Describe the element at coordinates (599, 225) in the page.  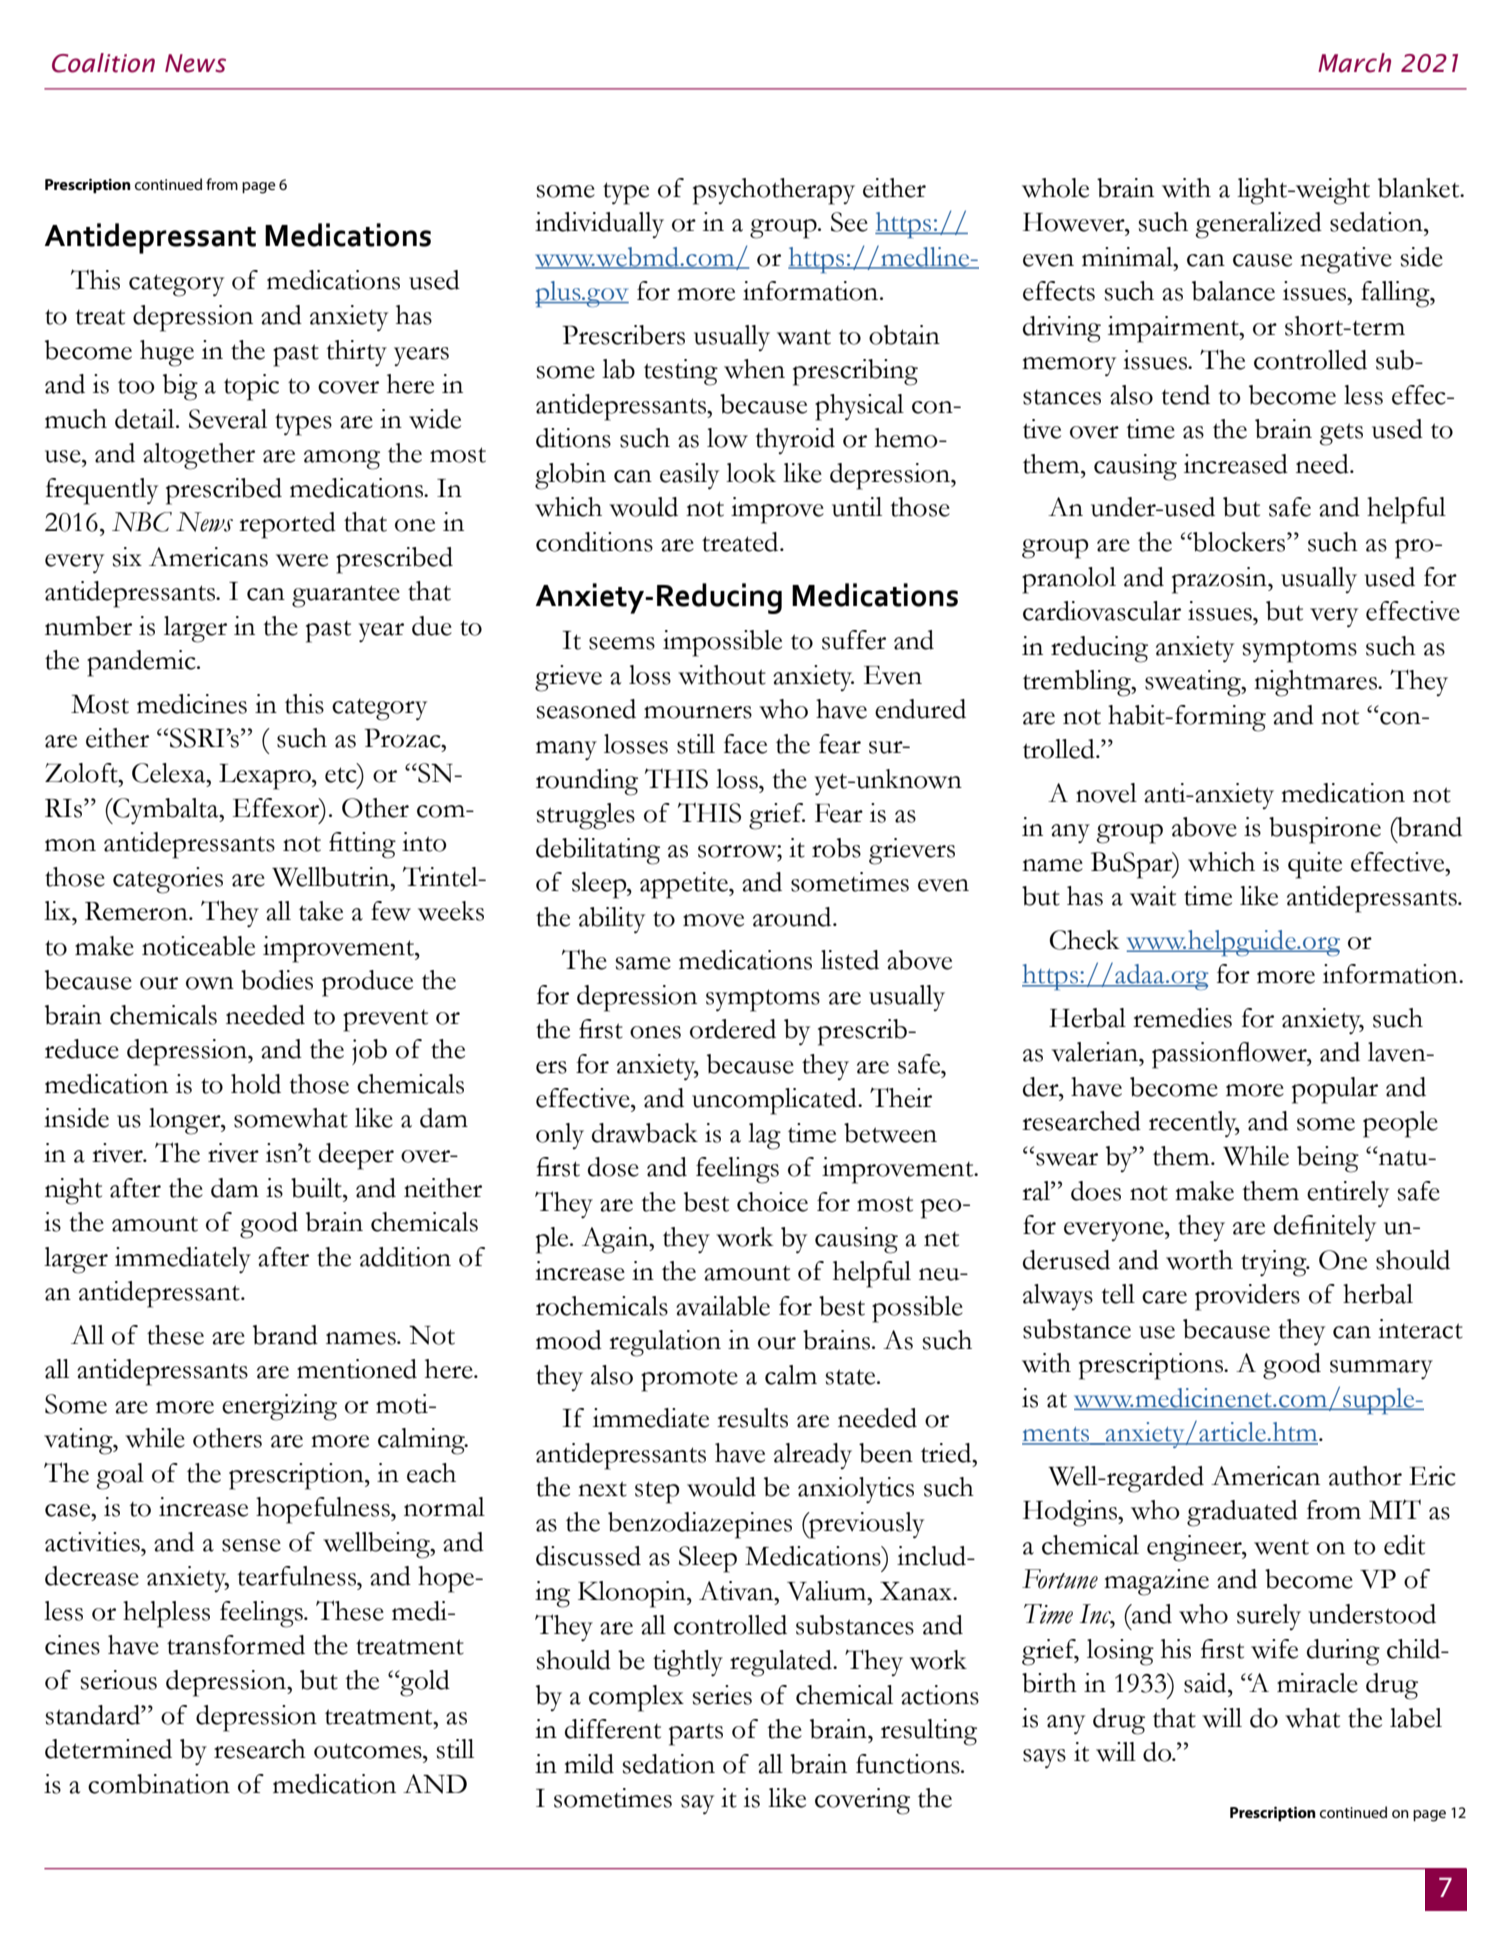
I see `individually` at that location.
